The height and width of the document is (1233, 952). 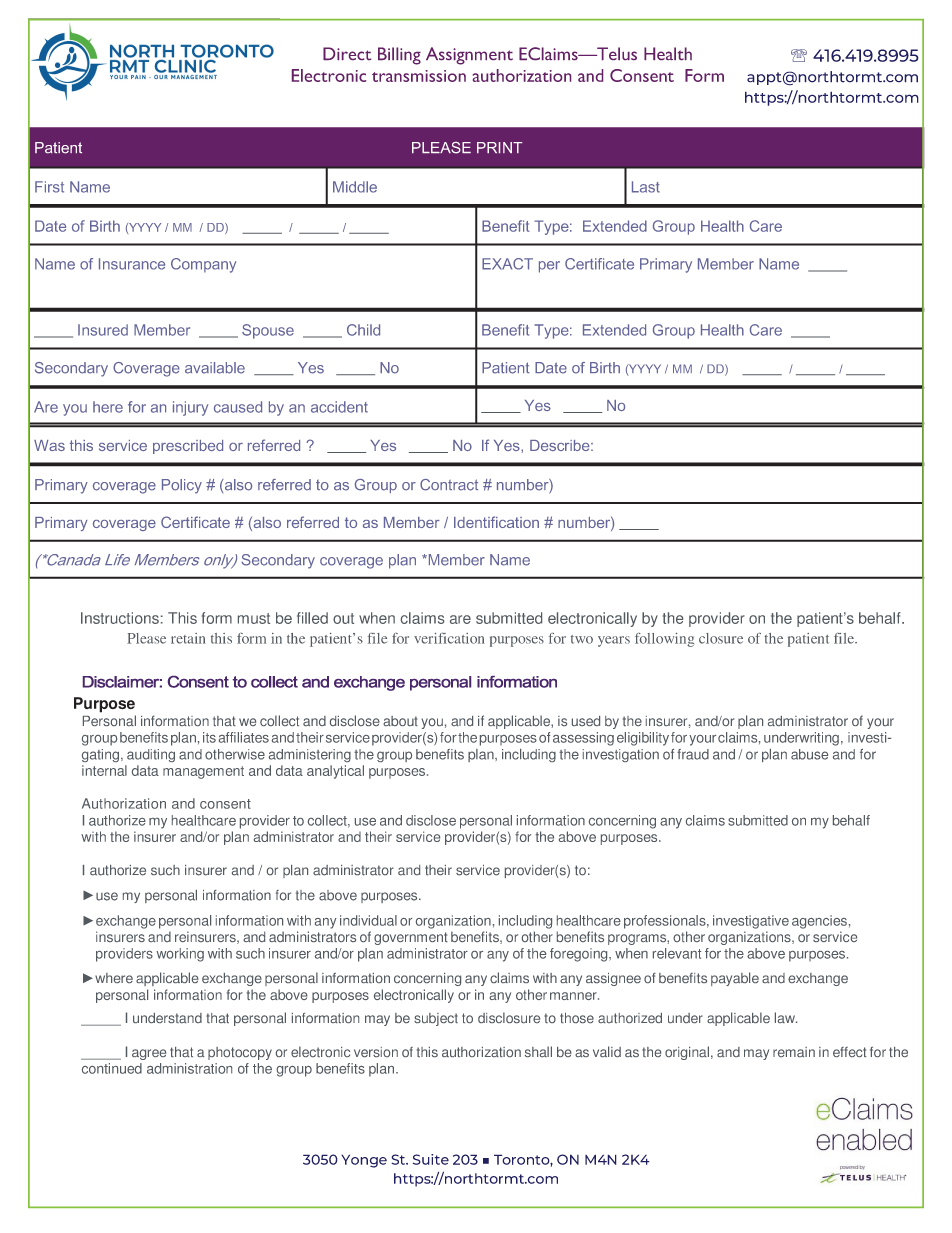 I want to click on working, so click(x=180, y=955).
